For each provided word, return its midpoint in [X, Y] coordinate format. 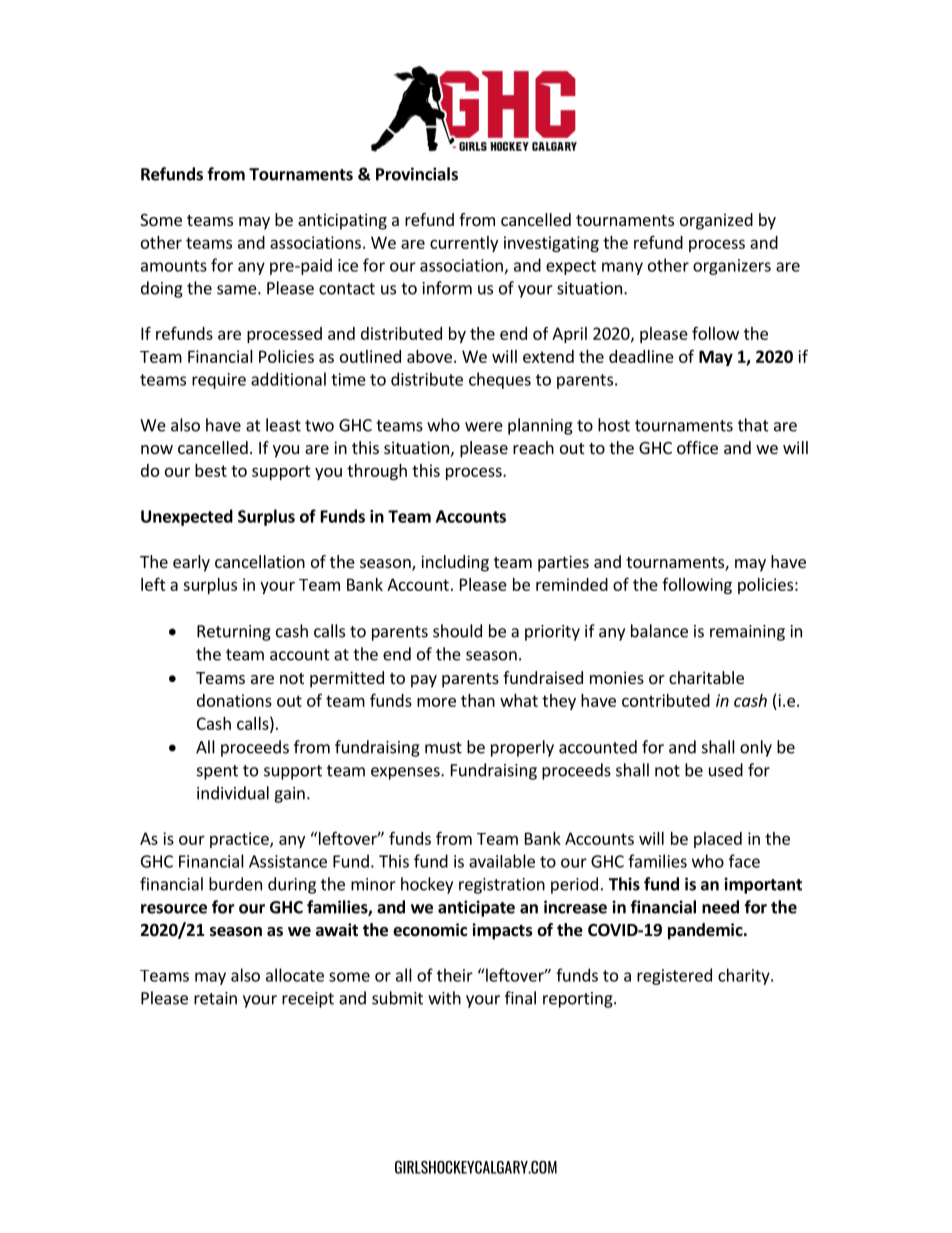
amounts [174, 266]
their [455, 975]
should [457, 631]
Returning [234, 633]
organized [716, 221]
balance [659, 631]
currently [464, 244]
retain [215, 998]
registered [674, 976]
